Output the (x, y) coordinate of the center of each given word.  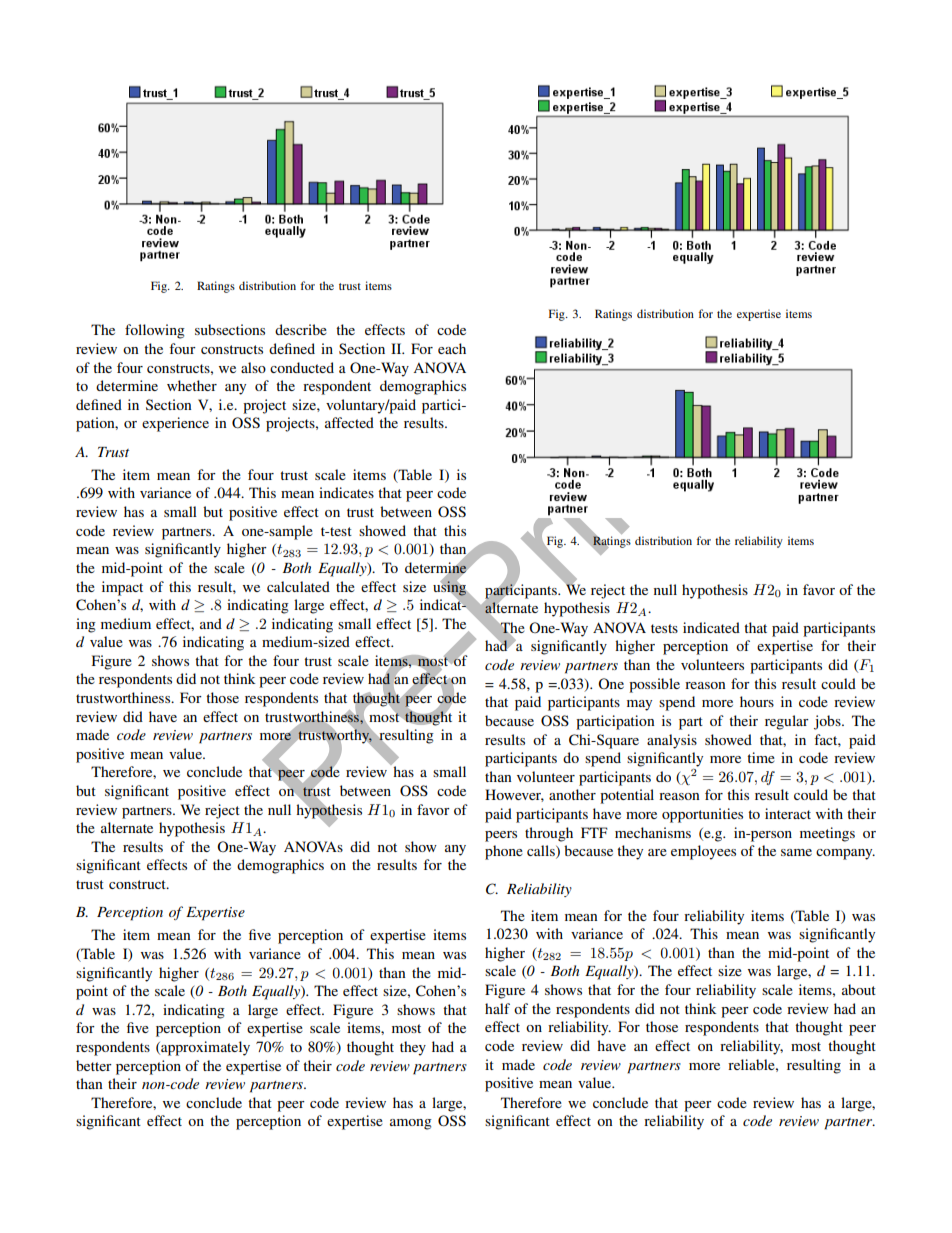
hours (757, 701)
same (796, 852)
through (549, 834)
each (452, 348)
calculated (298, 586)
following (155, 331)
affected (349, 422)
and (211, 623)
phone (504, 852)
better (94, 1065)
